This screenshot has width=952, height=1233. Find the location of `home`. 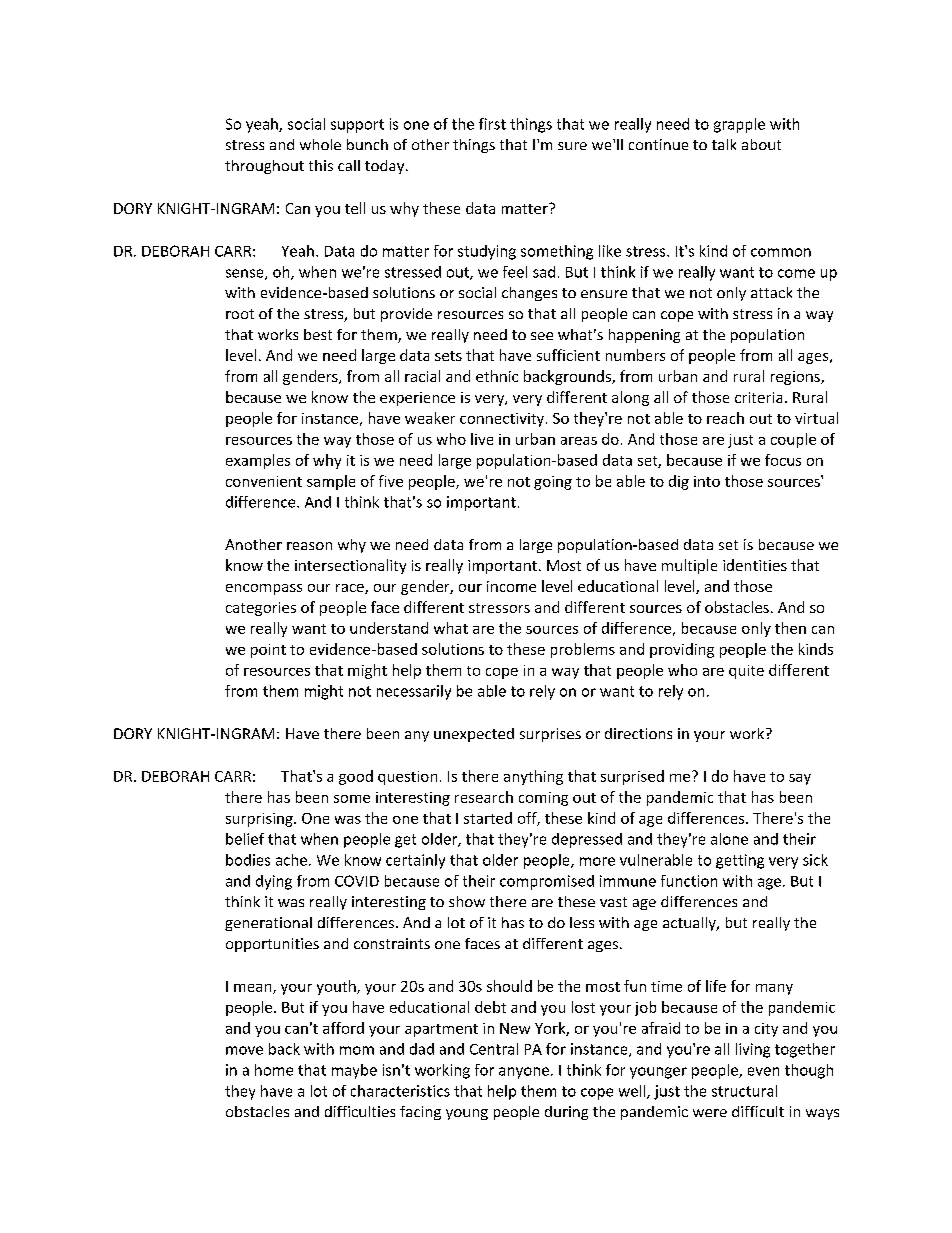

home is located at coordinates (274, 1070).
